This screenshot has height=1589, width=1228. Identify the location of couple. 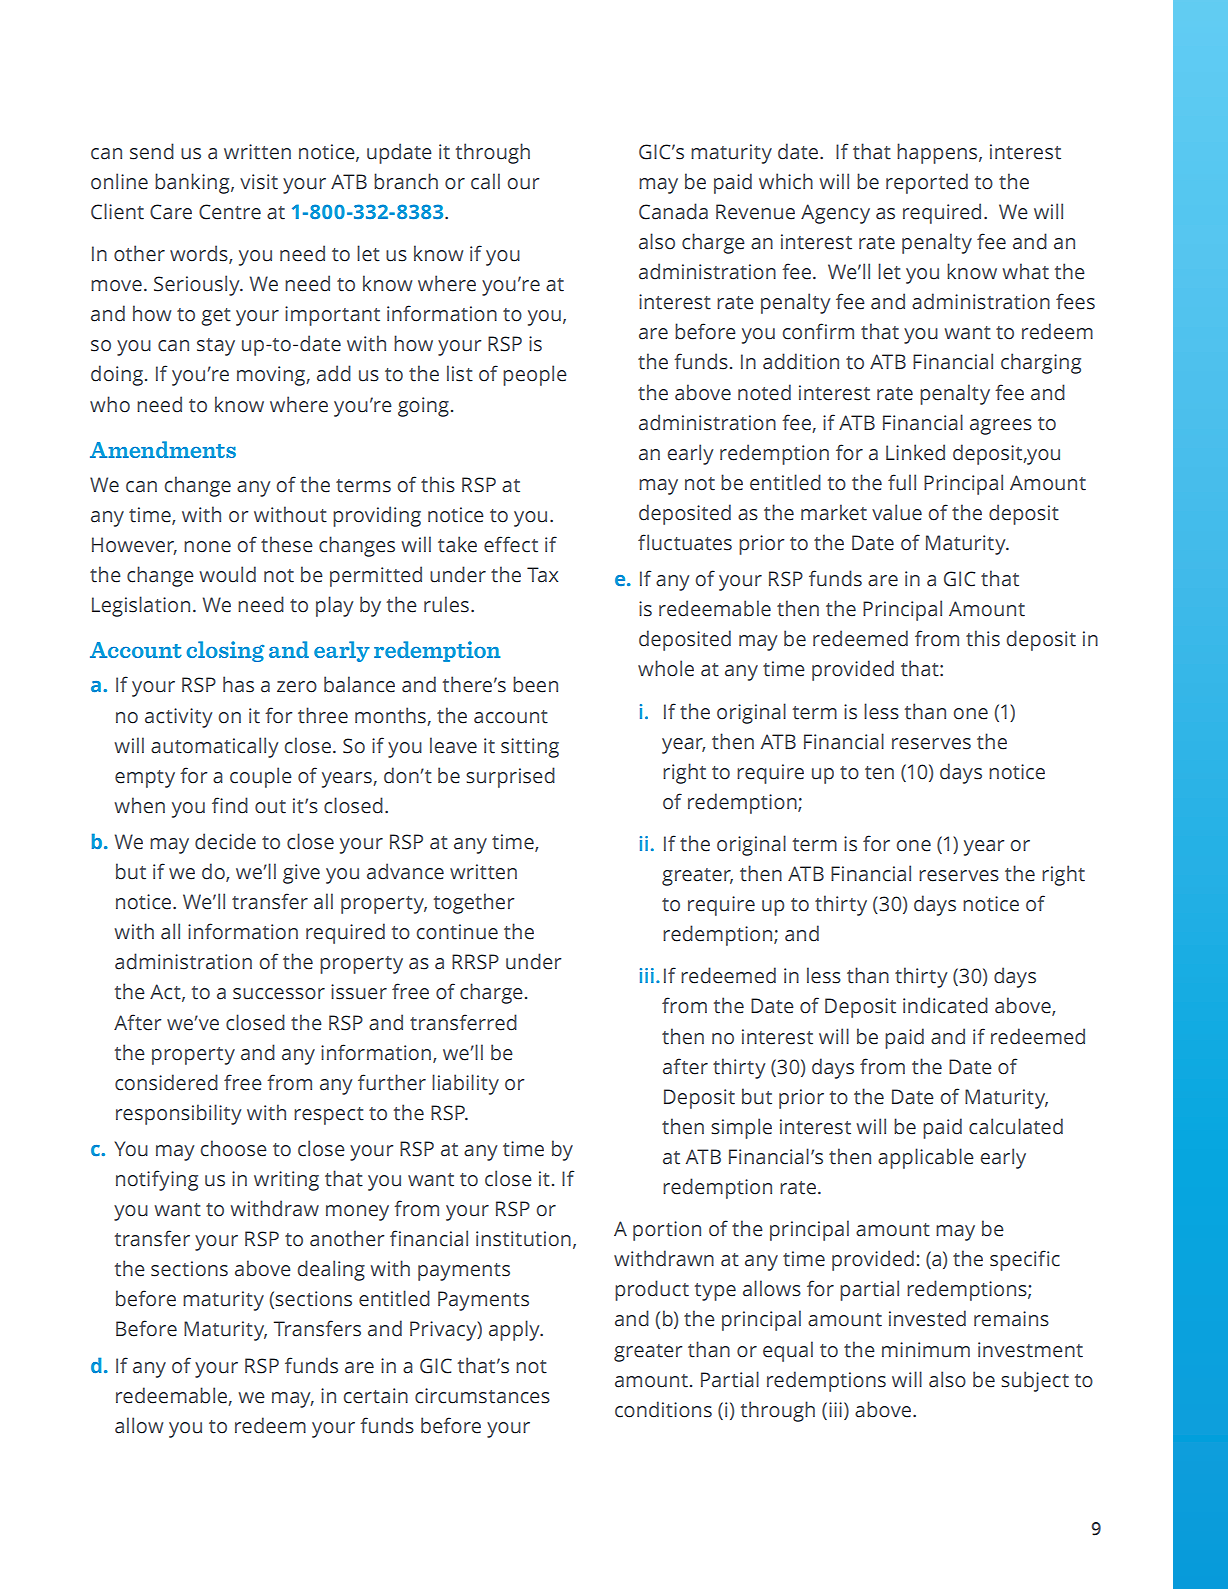
(261, 777).
